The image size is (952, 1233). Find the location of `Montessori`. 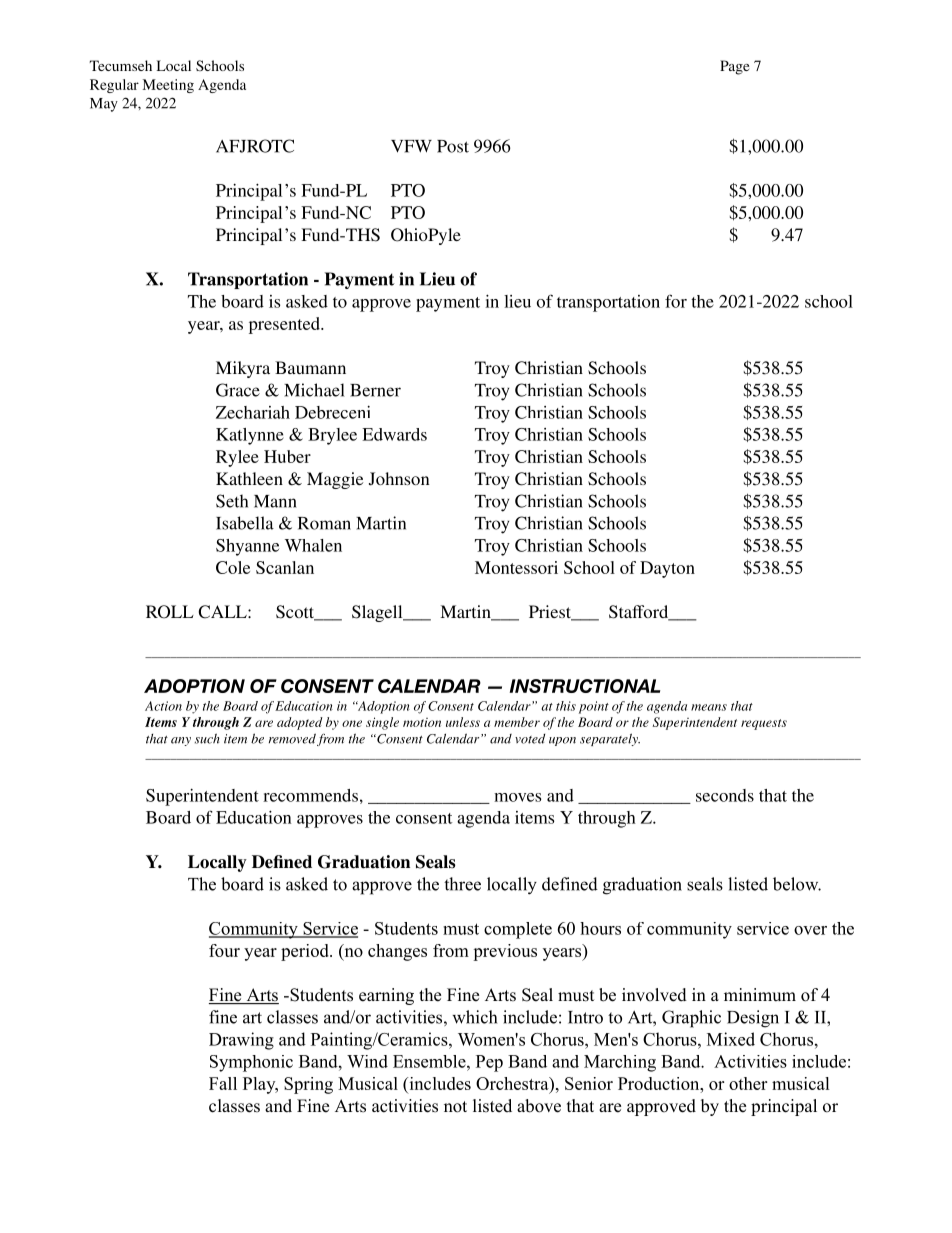

Montessori is located at coordinates (516, 567).
